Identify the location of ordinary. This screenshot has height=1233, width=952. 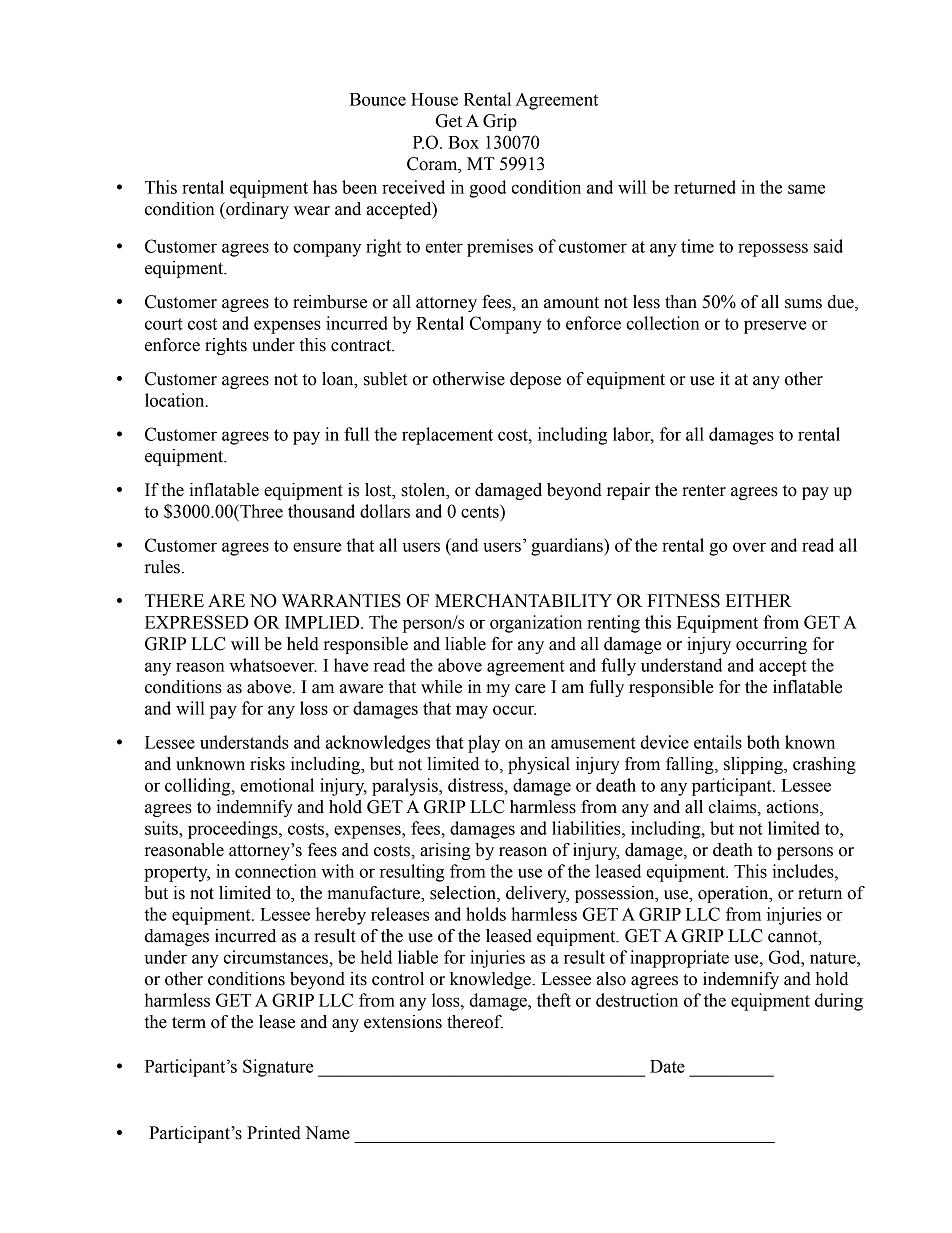
(256, 210).
